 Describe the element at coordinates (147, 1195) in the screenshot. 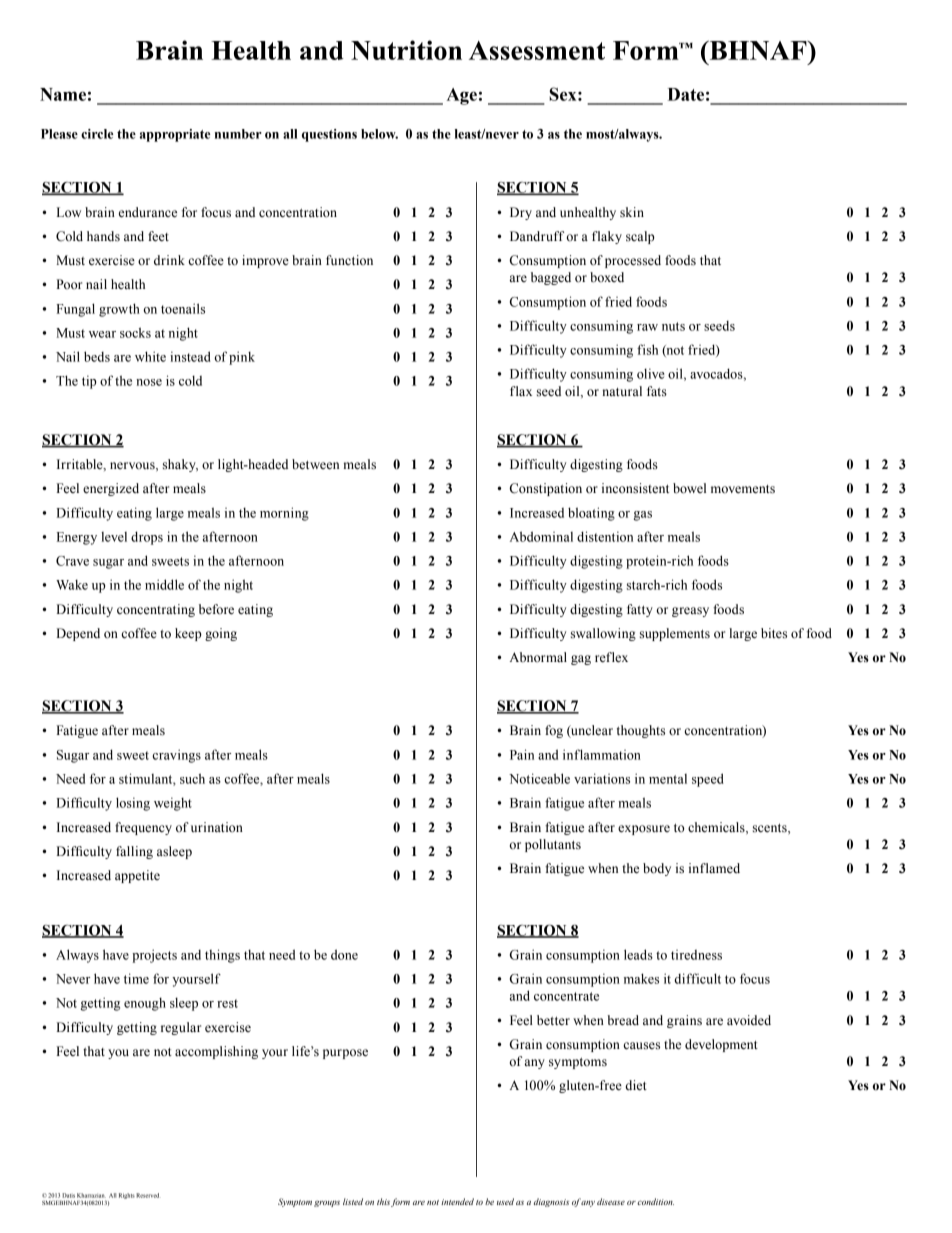

I see `Reserved` at that location.
